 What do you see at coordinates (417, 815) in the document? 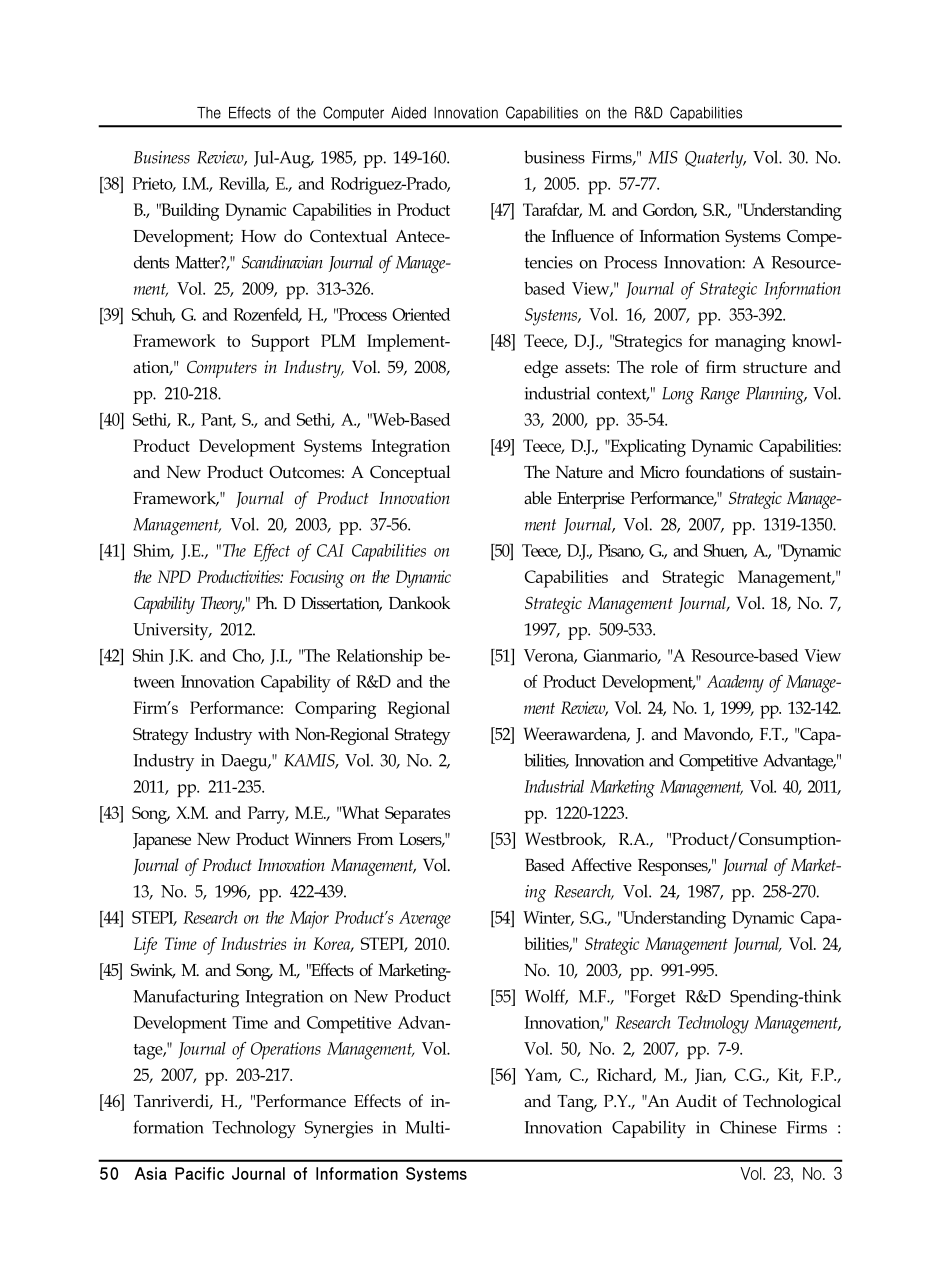
I see `Separates` at bounding box center [417, 815].
